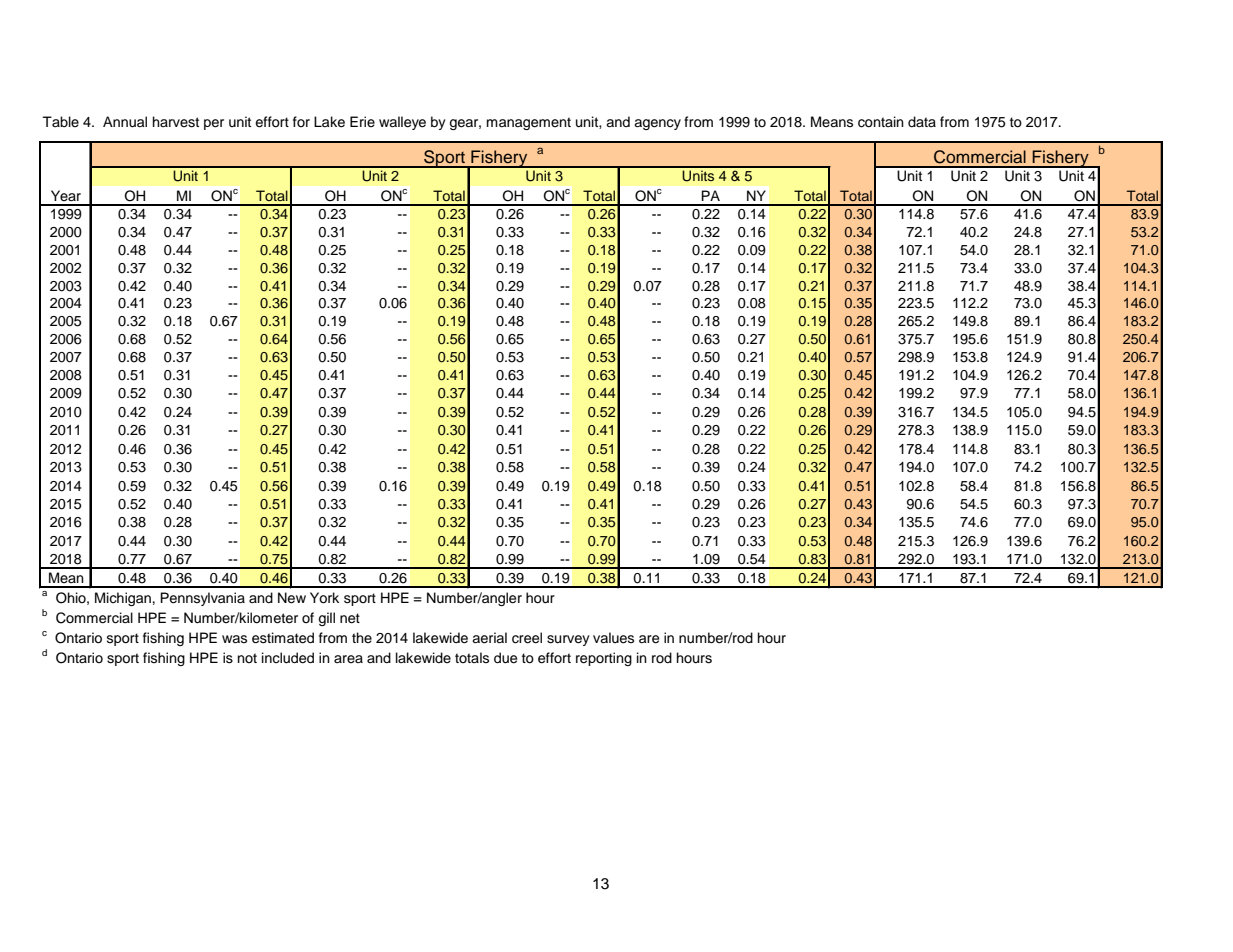 This screenshot has height=952, width=1233. Describe the element at coordinates (529, 123) in the screenshot. I see `management` at that location.
